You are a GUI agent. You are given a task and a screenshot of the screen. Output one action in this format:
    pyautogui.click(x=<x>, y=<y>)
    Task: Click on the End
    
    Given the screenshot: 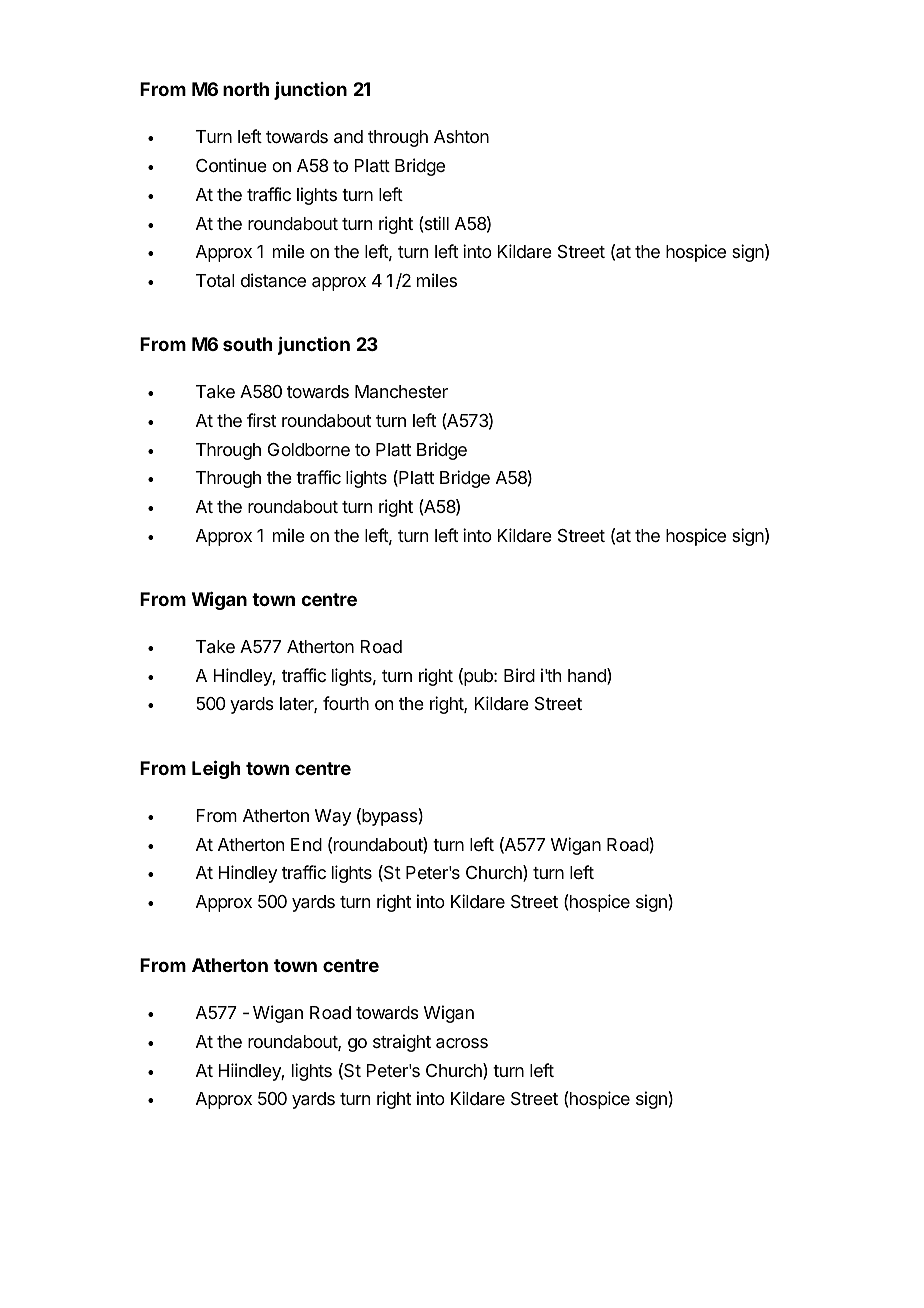 What is the action you would take?
    pyautogui.click(x=306, y=844)
